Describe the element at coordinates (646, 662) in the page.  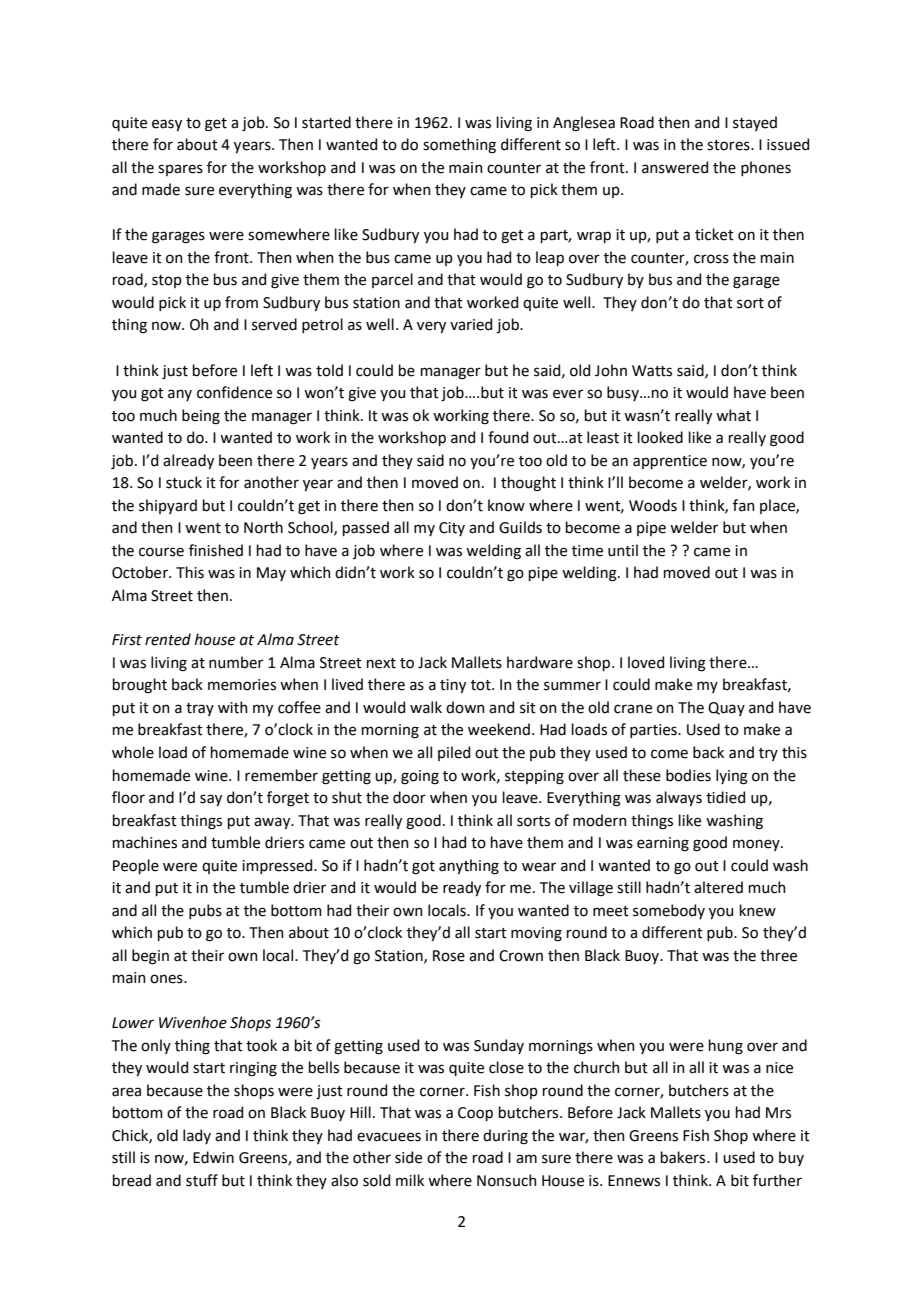
I see `loved` at that location.
